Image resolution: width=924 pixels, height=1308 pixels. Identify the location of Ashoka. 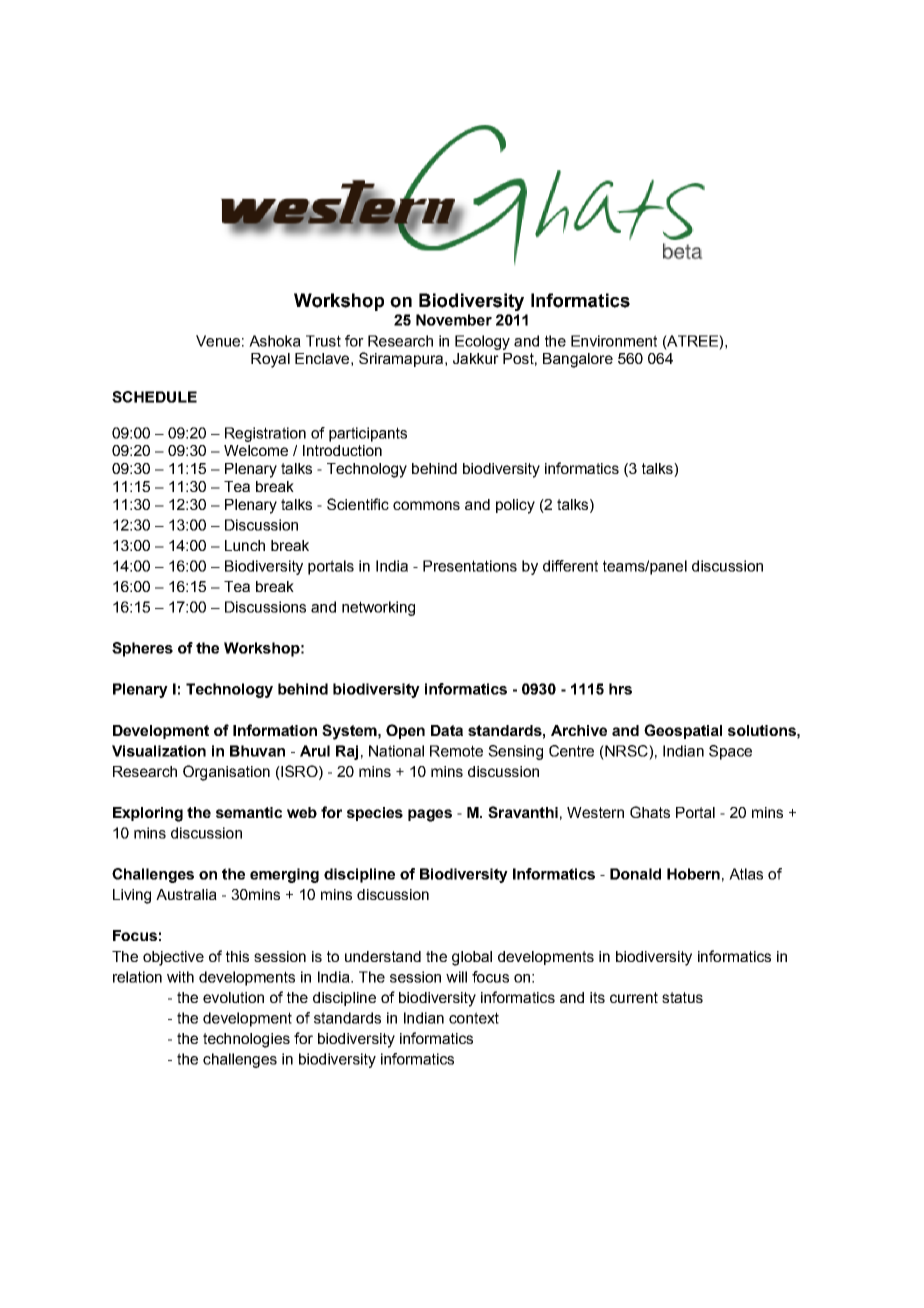
(275, 341).
